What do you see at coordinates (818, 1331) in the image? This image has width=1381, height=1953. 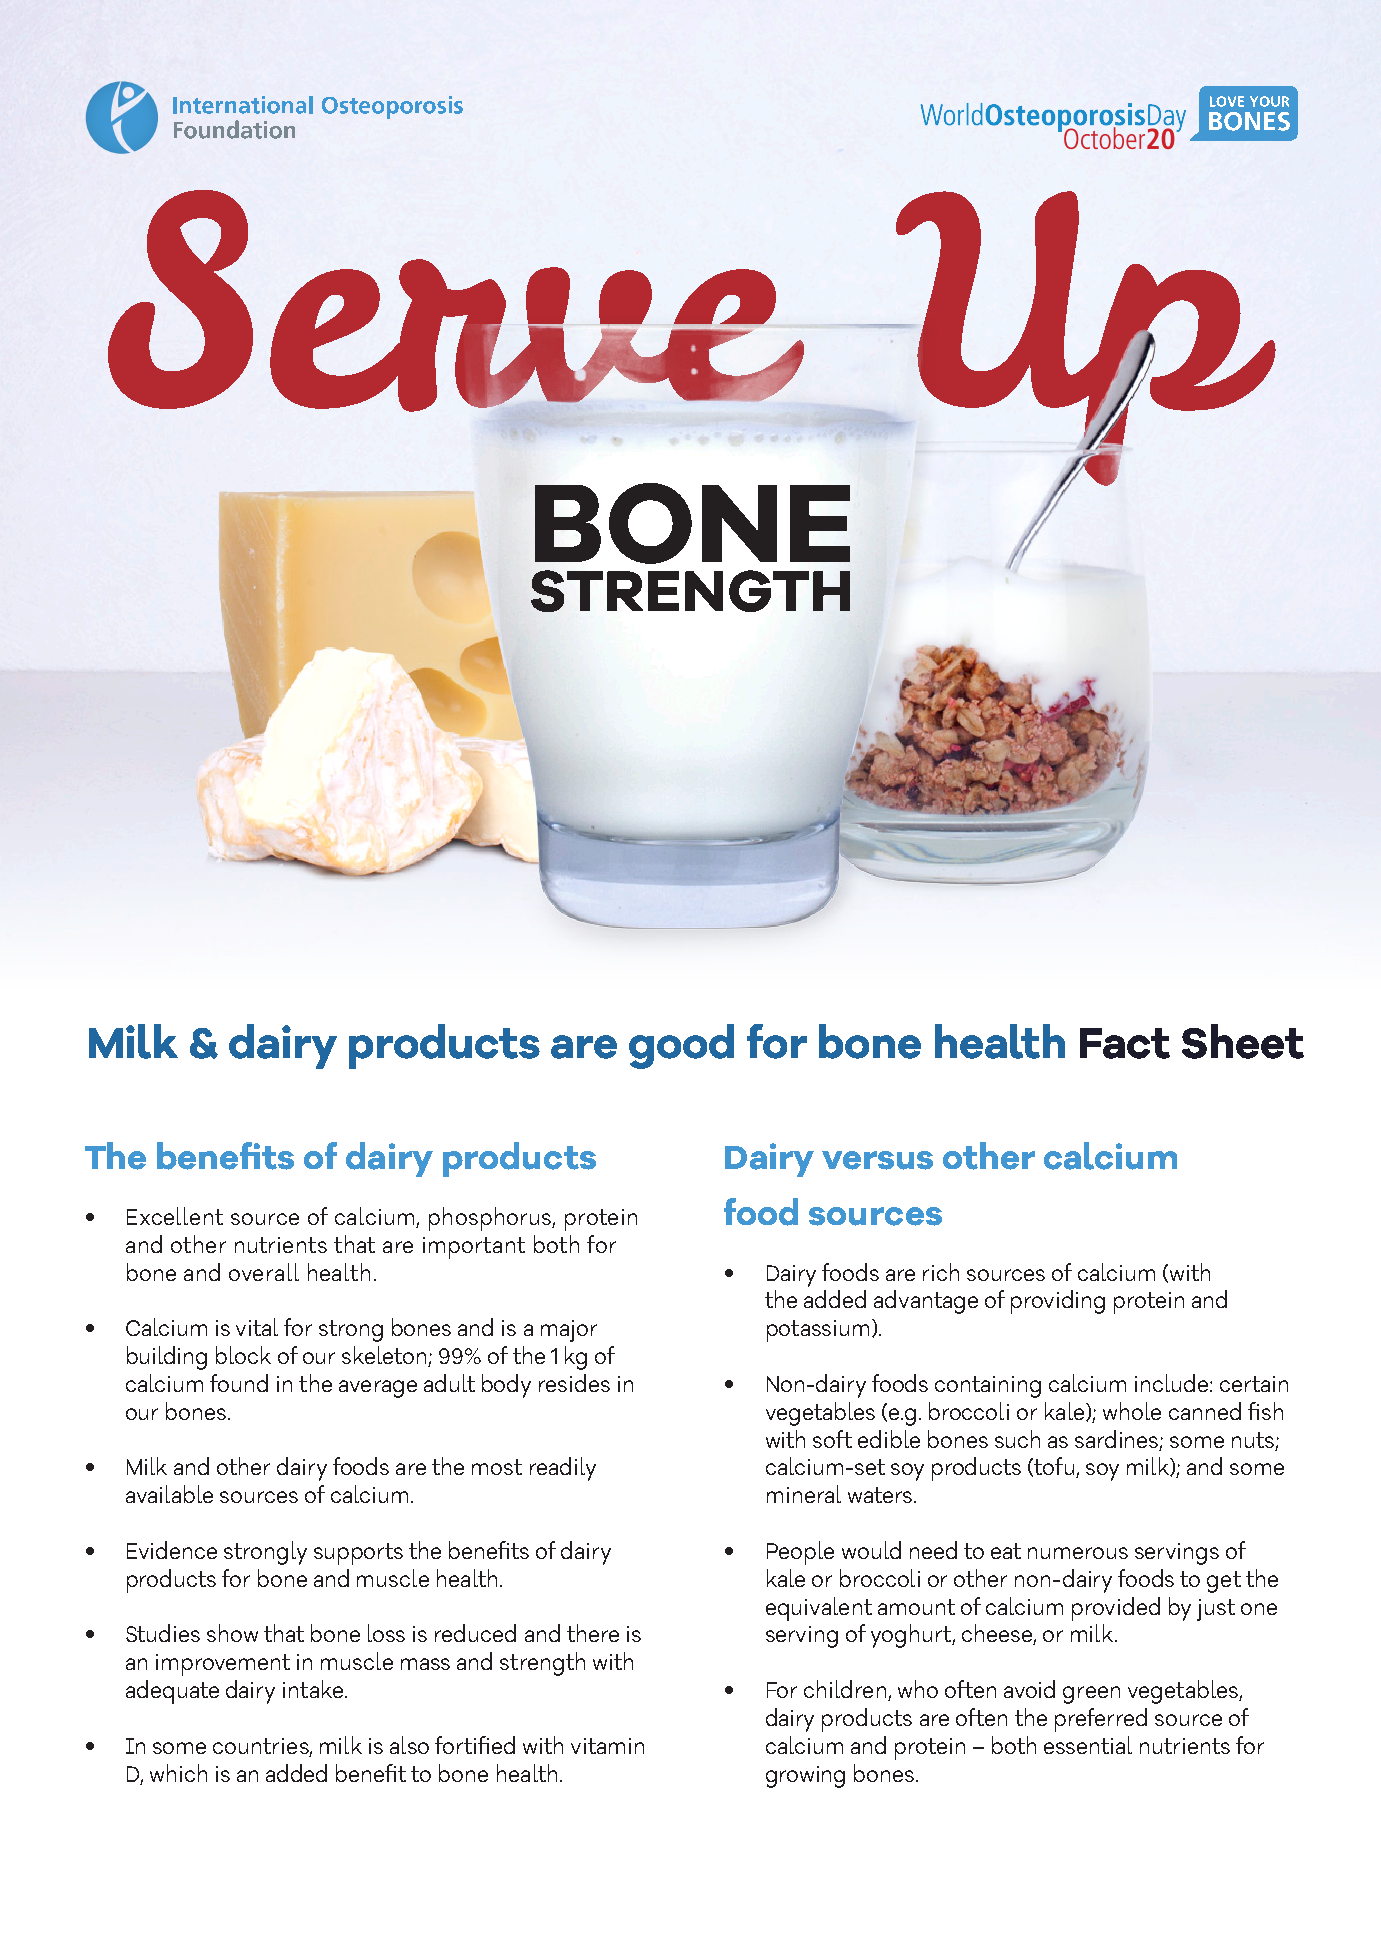 I see `potassium` at bounding box center [818, 1331].
